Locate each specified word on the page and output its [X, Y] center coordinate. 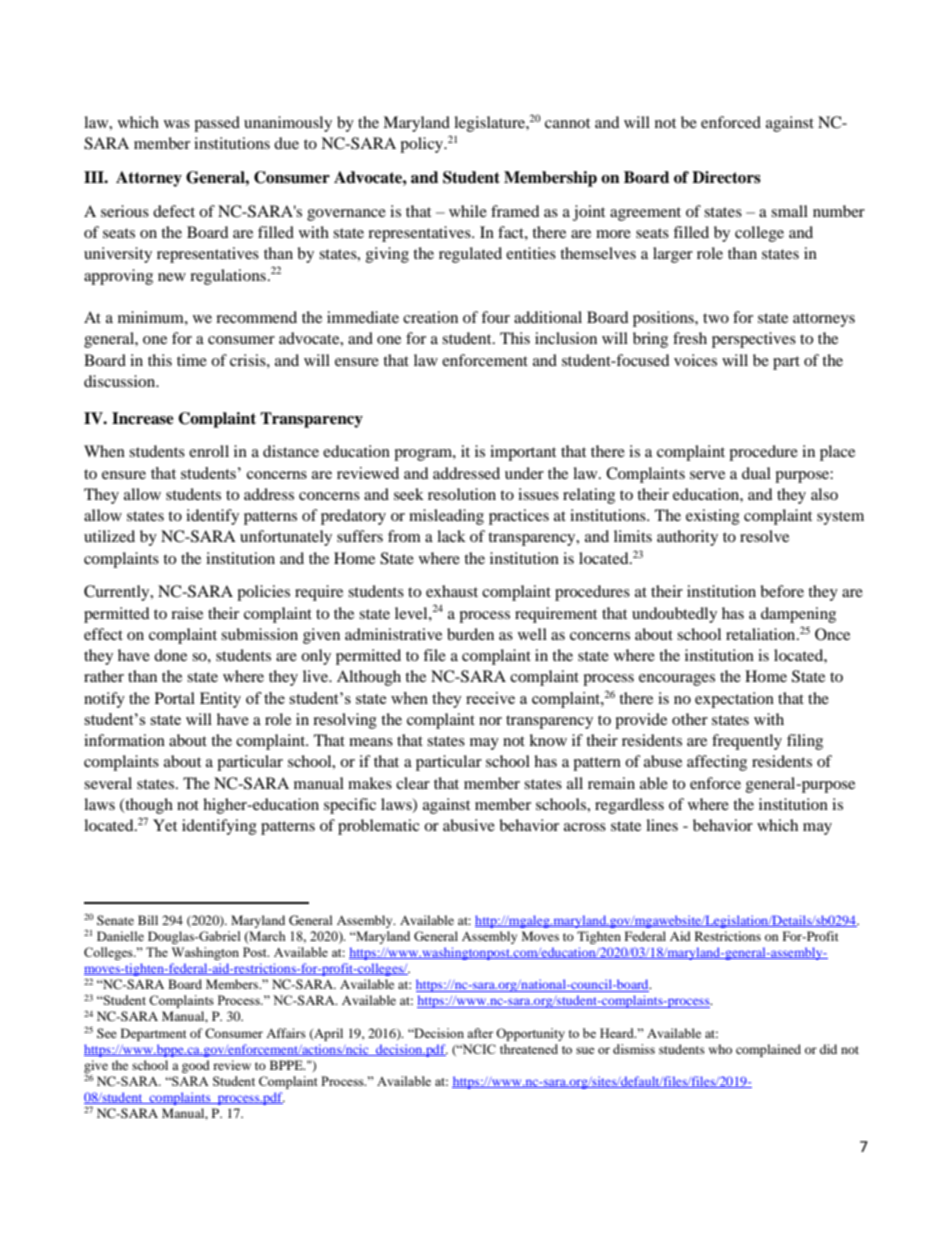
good [196, 1066]
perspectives [754, 340]
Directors [726, 177]
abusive [469, 825]
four [495, 317]
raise [187, 613]
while [468, 211]
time [192, 360]
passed [217, 124]
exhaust [452, 591]
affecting [717, 763]
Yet [165, 825]
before [782, 591]
